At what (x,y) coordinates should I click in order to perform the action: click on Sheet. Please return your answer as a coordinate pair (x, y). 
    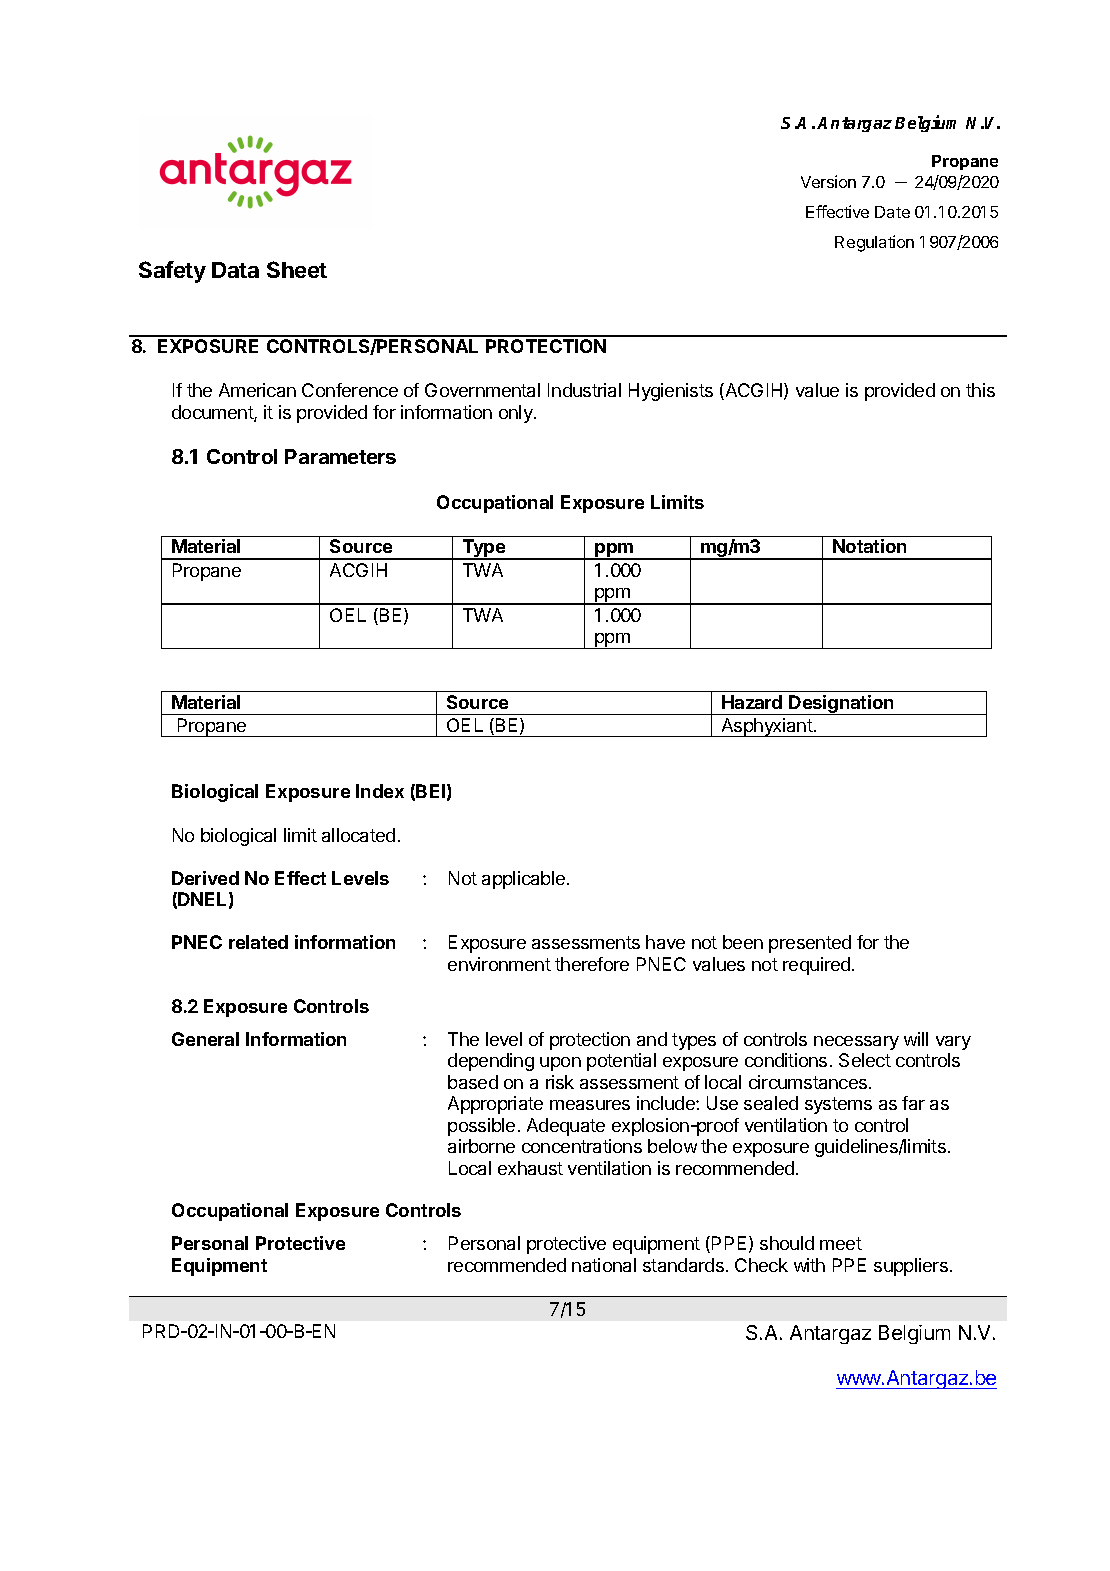
    Looking at the image, I should click on (297, 269).
